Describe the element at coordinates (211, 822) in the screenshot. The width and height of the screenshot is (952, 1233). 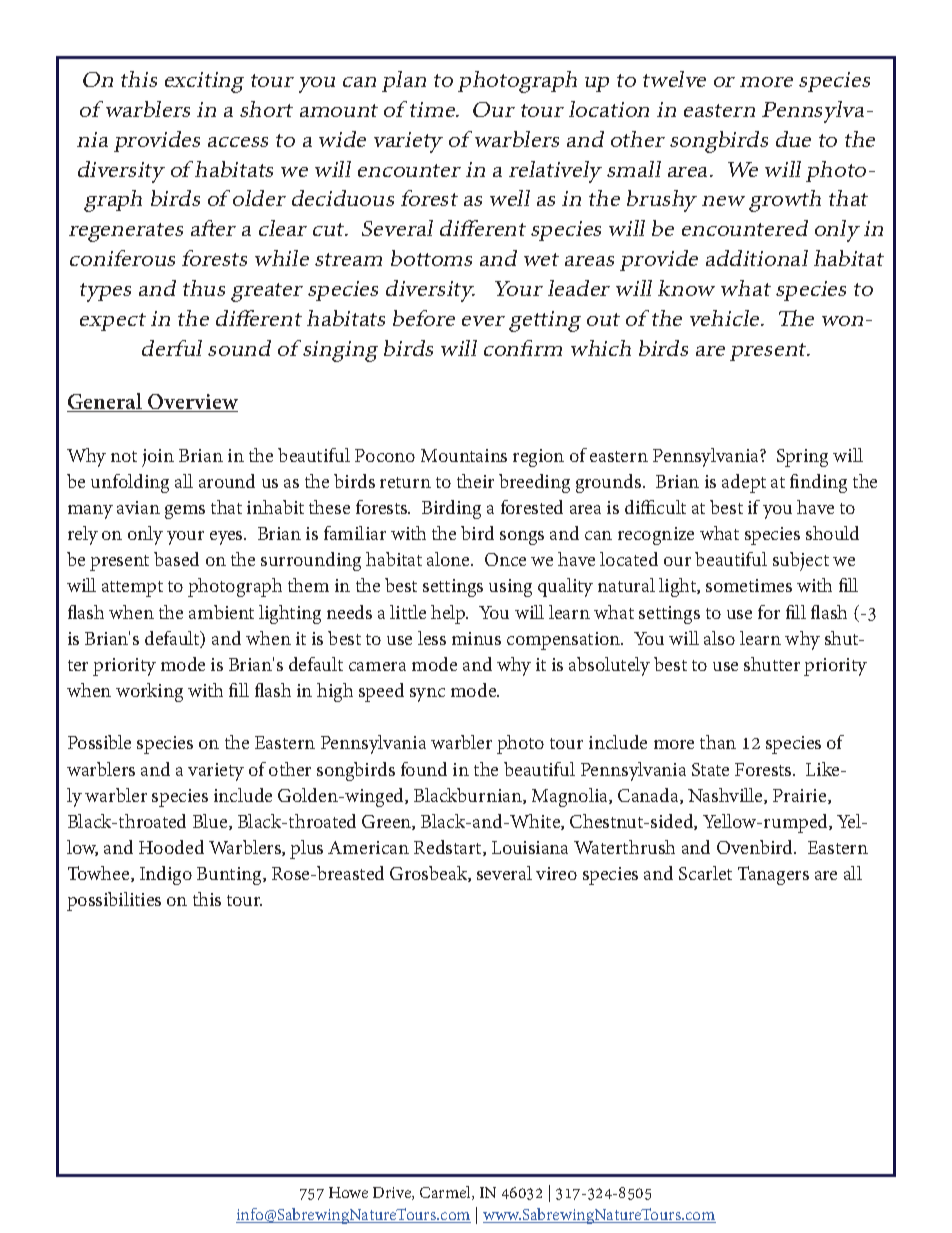
I see `Blue` at that location.
